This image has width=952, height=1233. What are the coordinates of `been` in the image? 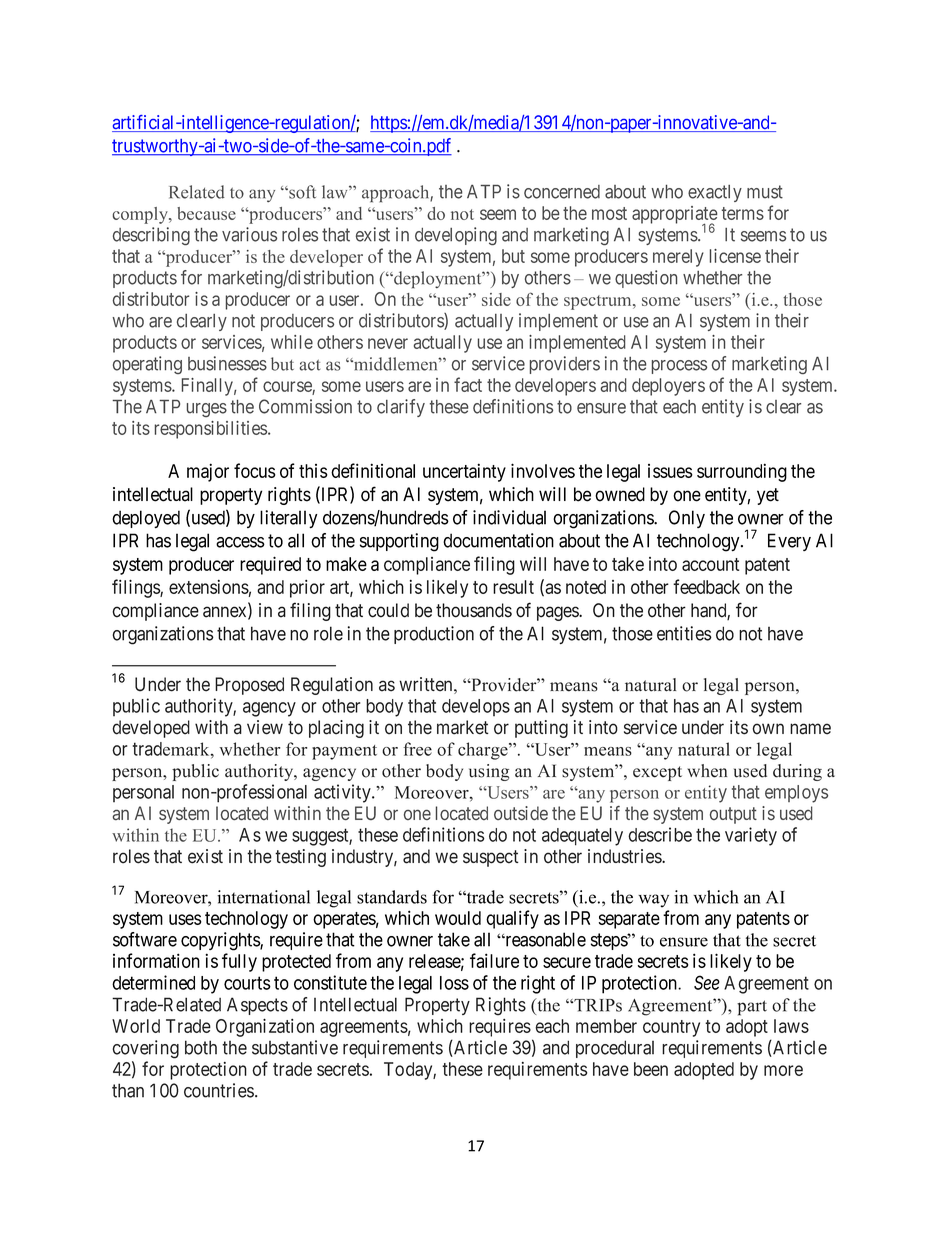 It's located at (651, 1069).
